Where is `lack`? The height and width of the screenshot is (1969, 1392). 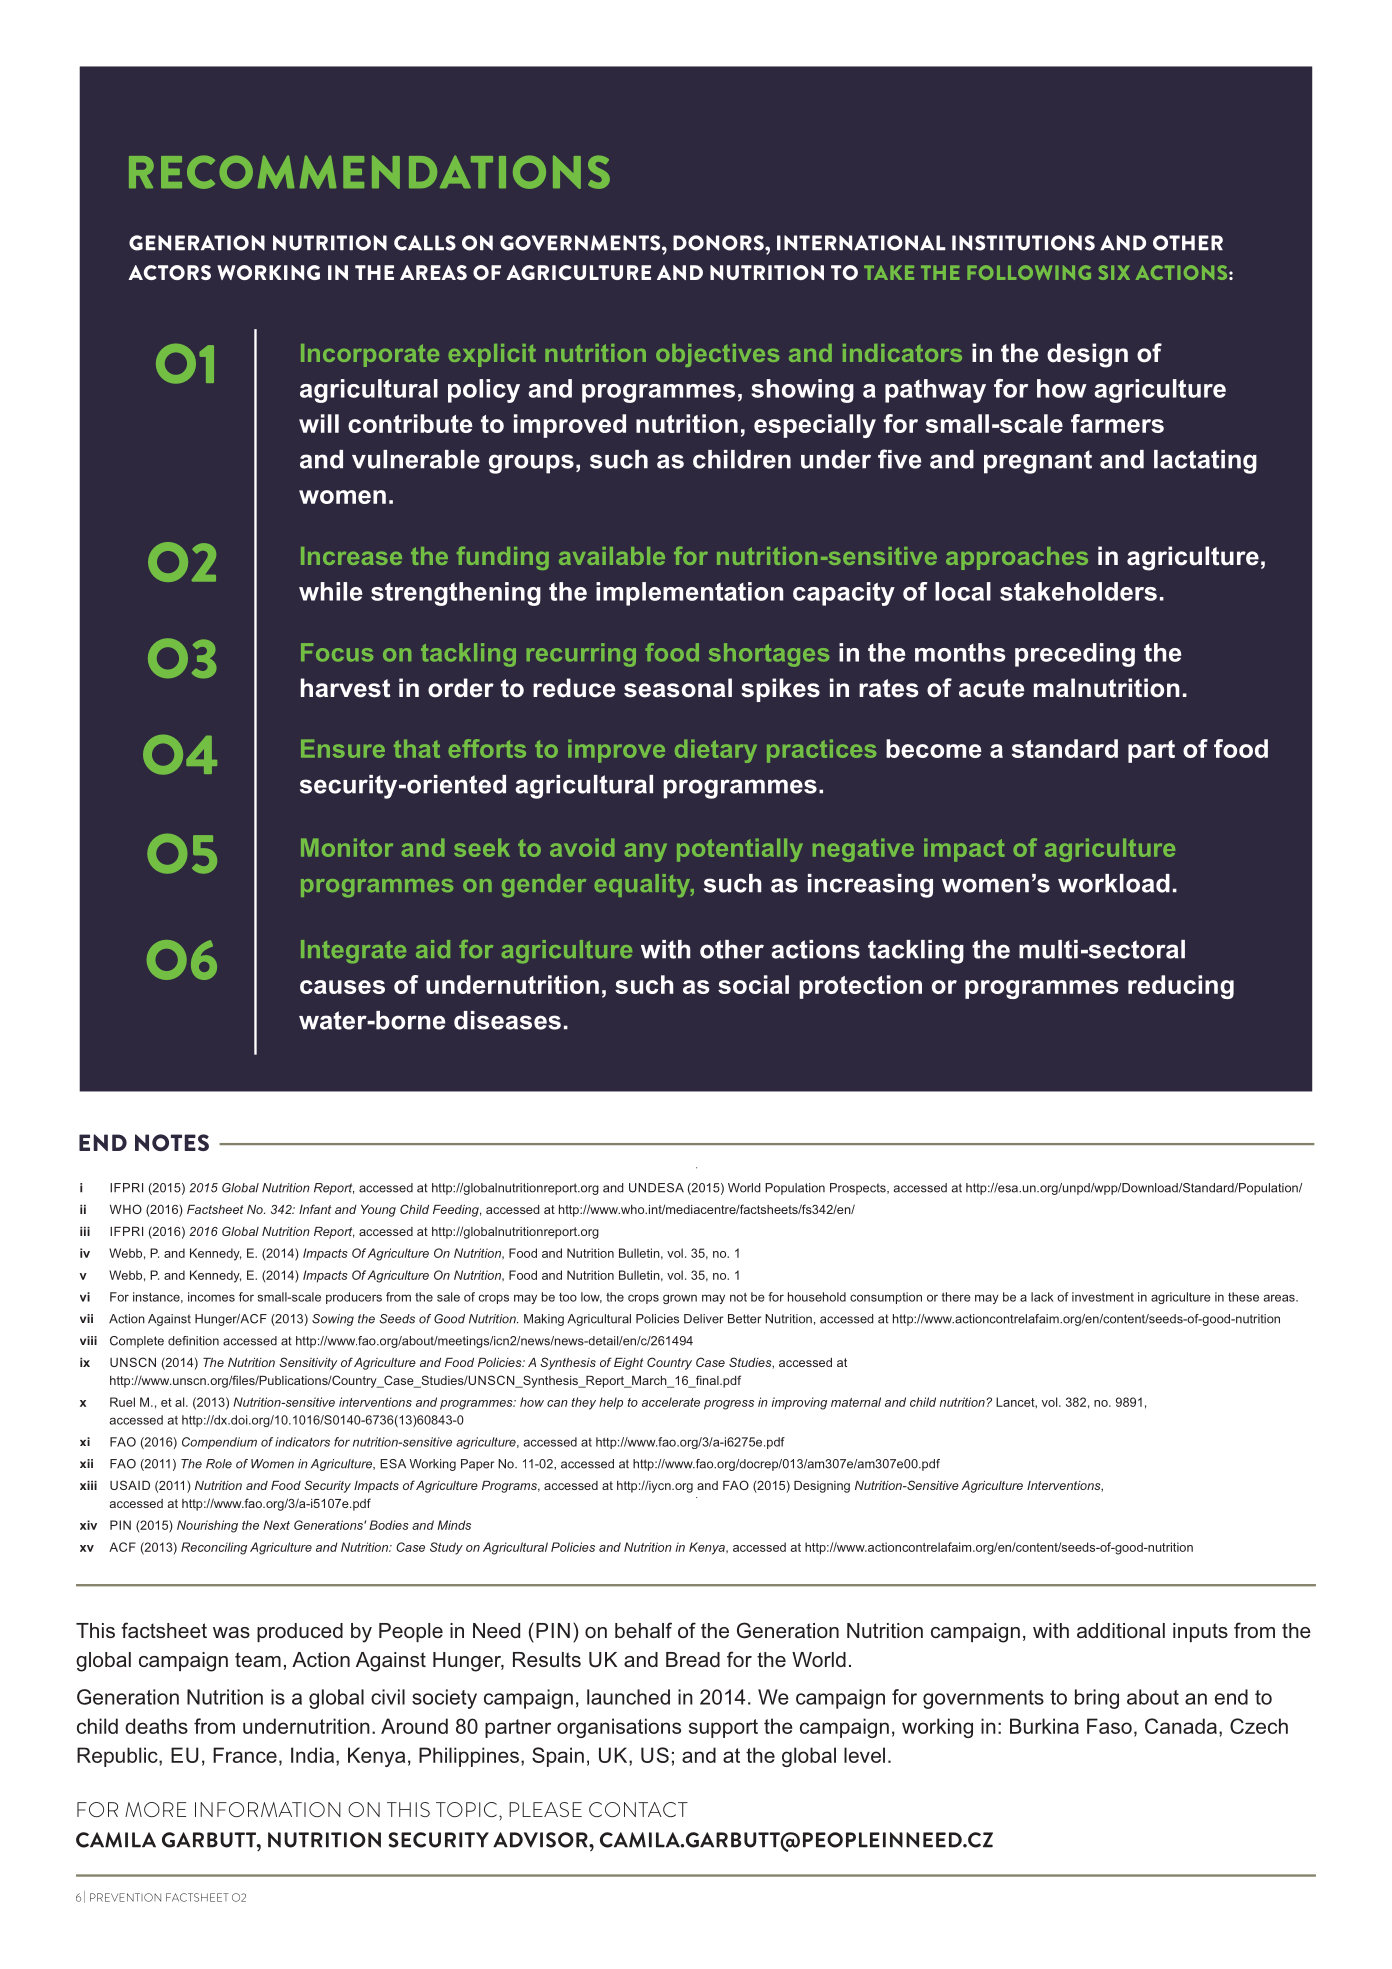 lack is located at coordinates (1042, 1297).
